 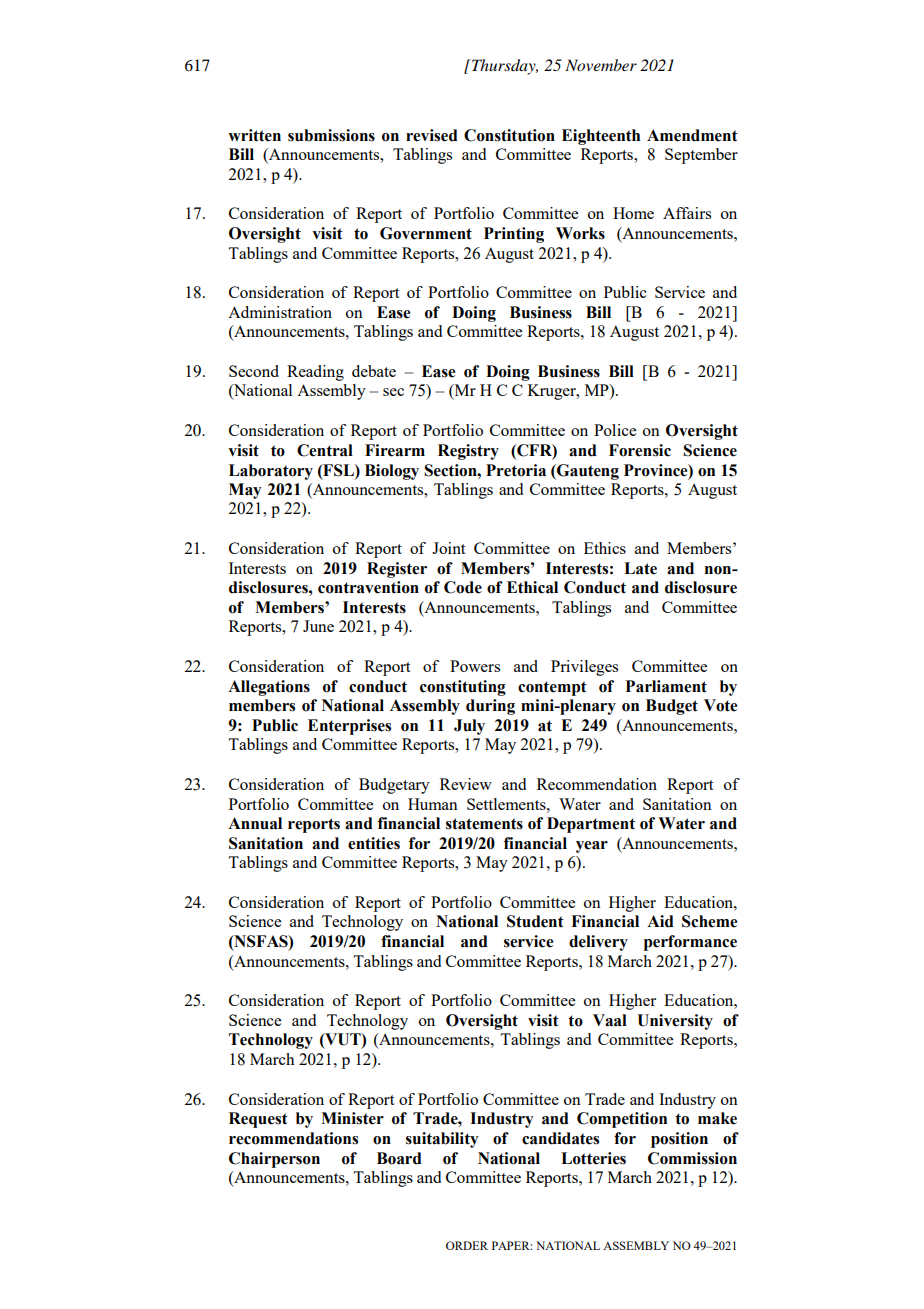 I want to click on Forensic, so click(x=640, y=450).
